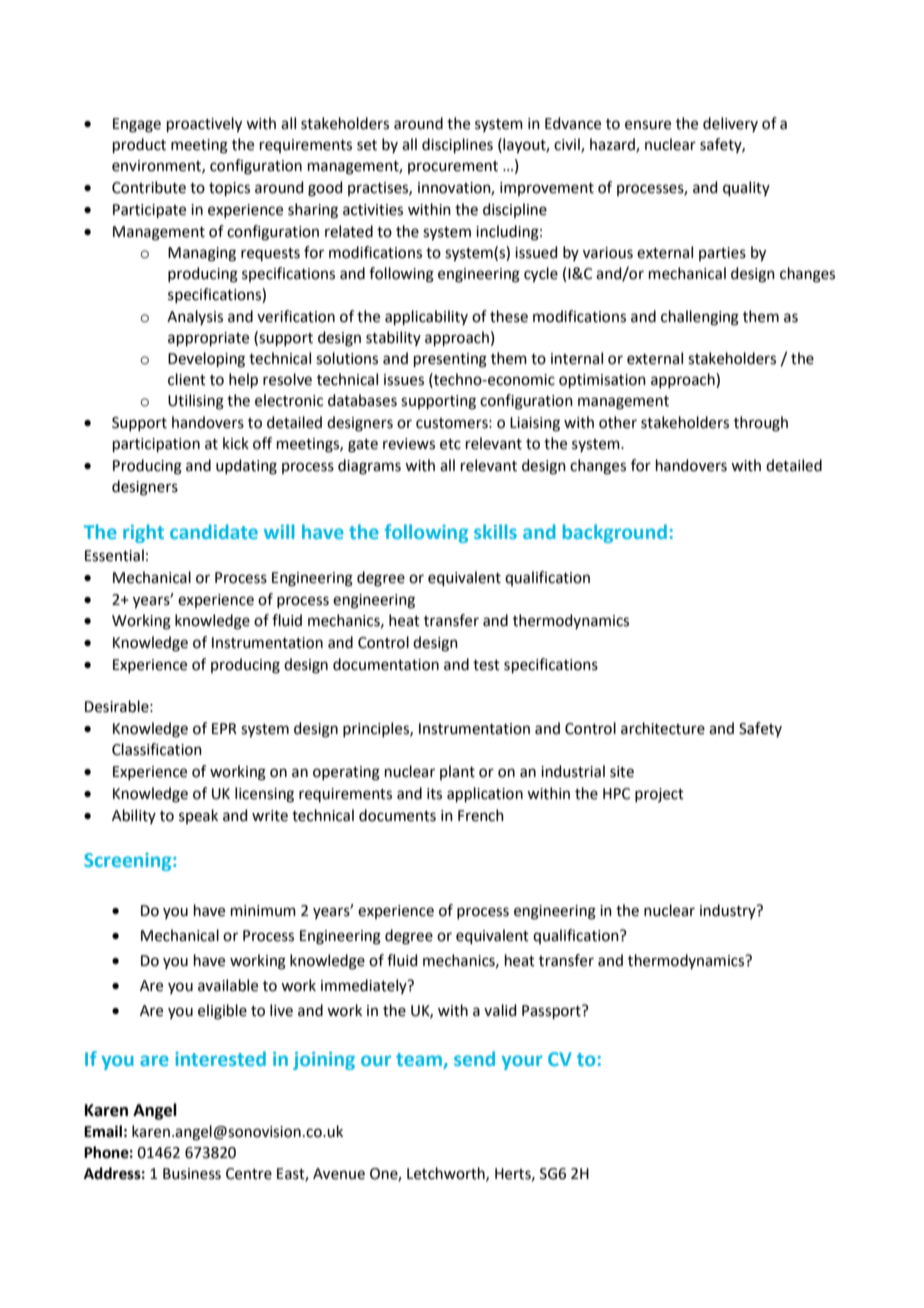 Image resolution: width=924 pixels, height=1308 pixels. I want to click on ensure, so click(648, 125).
